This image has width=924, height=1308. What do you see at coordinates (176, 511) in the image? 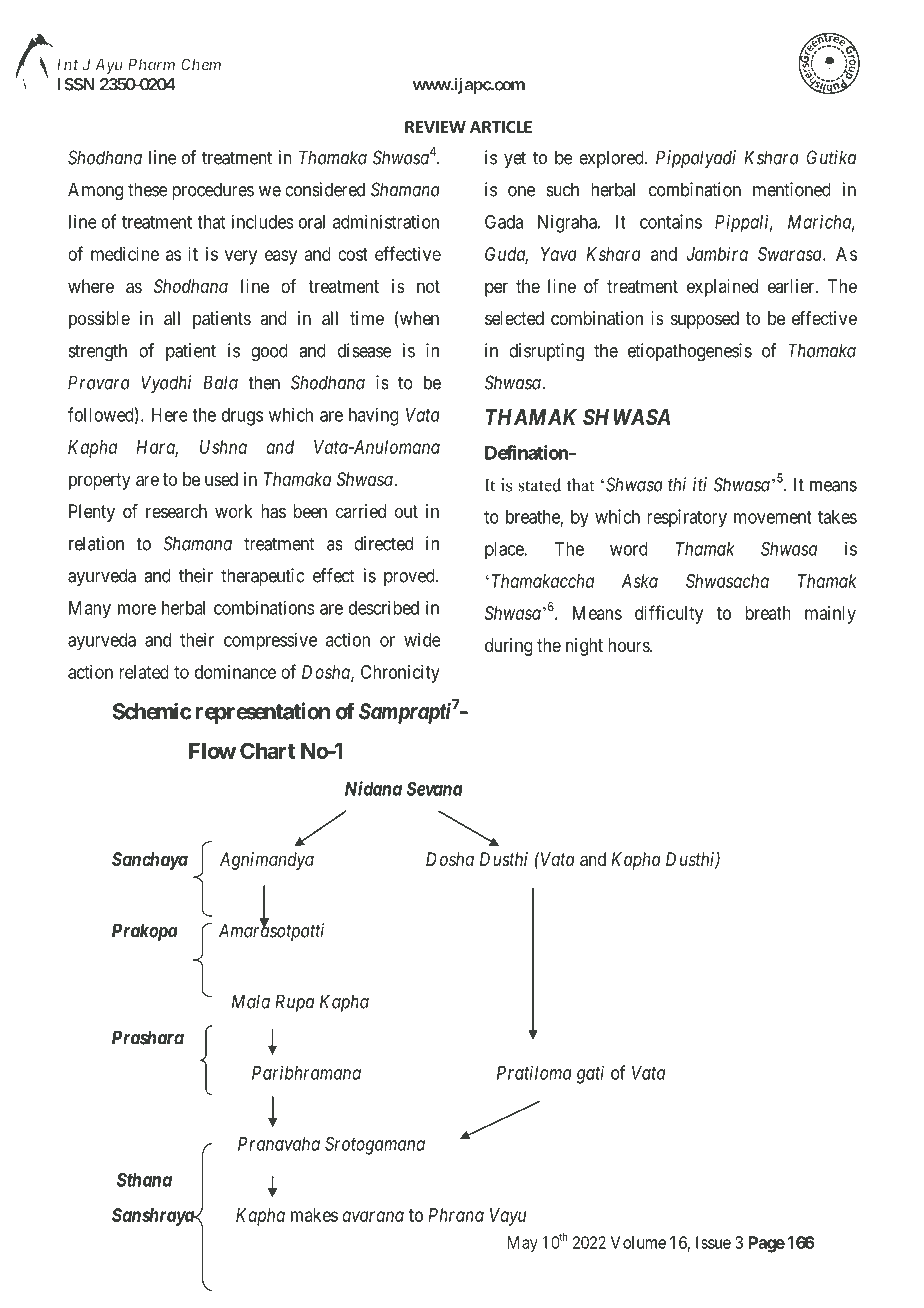
I see `research` at bounding box center [176, 511].
